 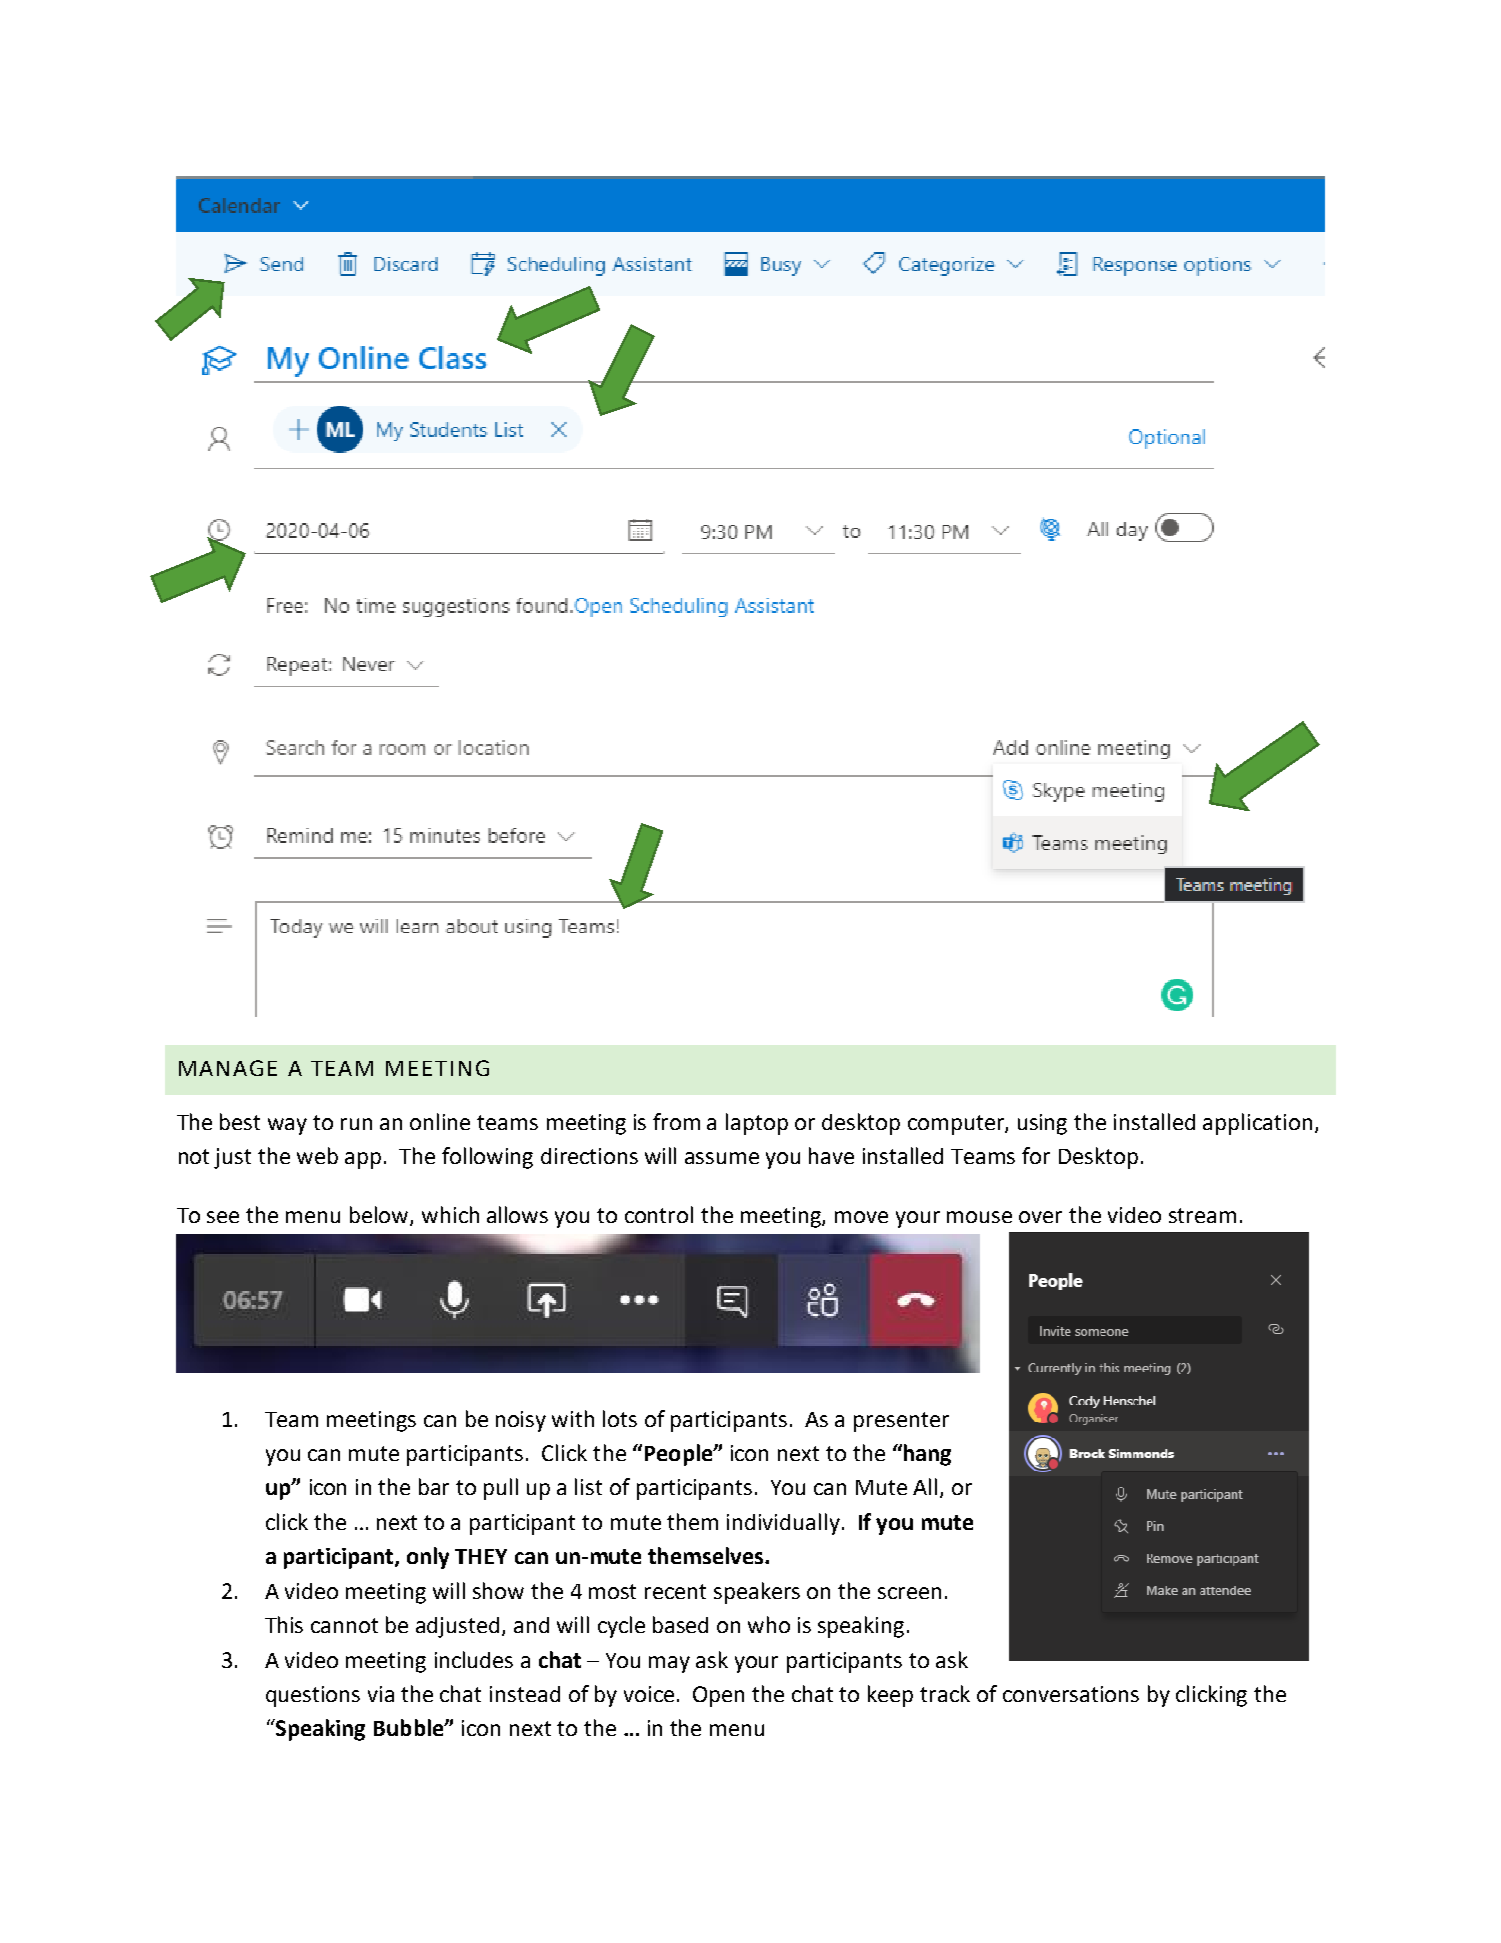 I want to click on control, so click(x=659, y=1214).
